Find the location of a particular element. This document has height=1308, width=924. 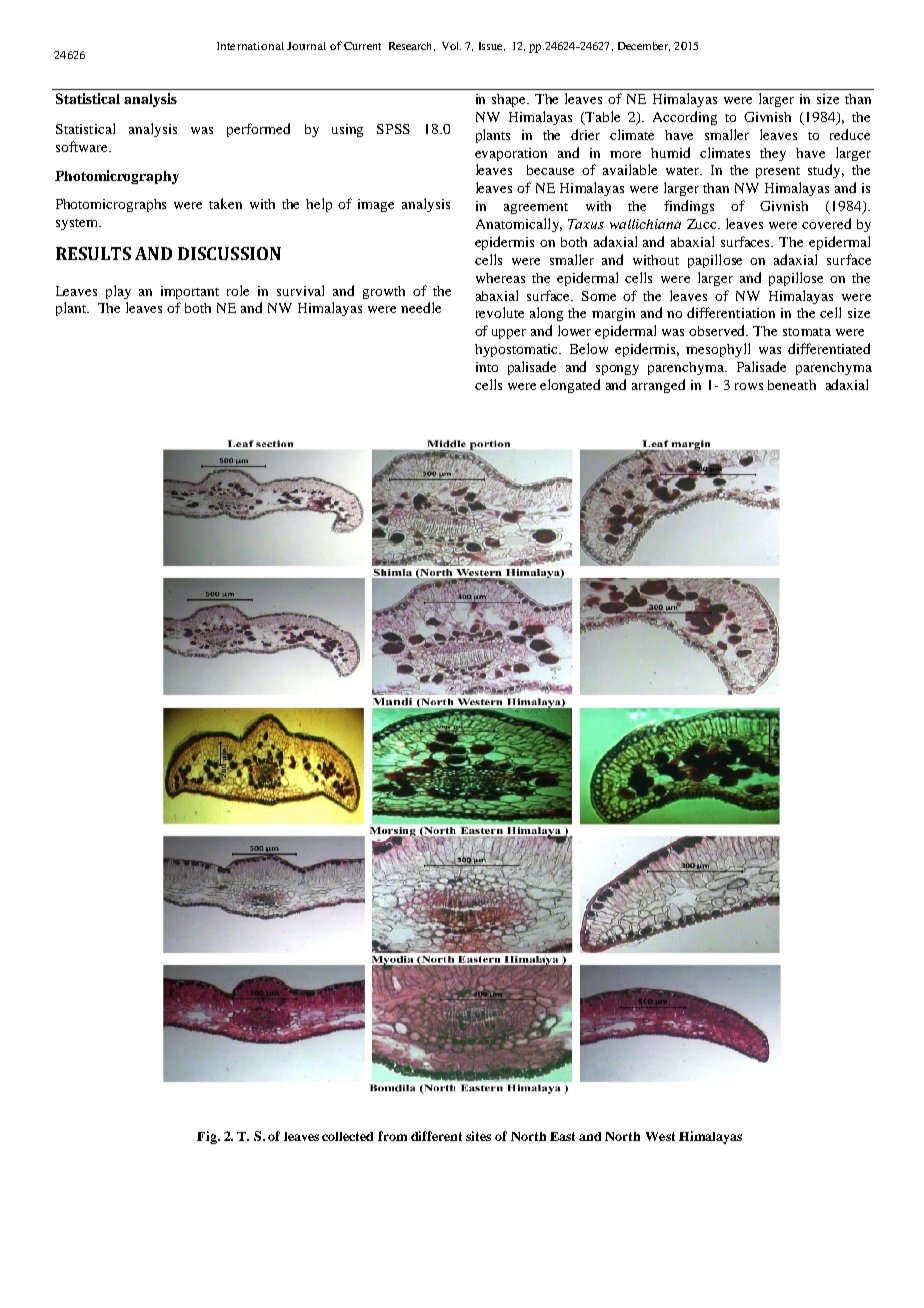

Fig is located at coordinates (208, 1137).
